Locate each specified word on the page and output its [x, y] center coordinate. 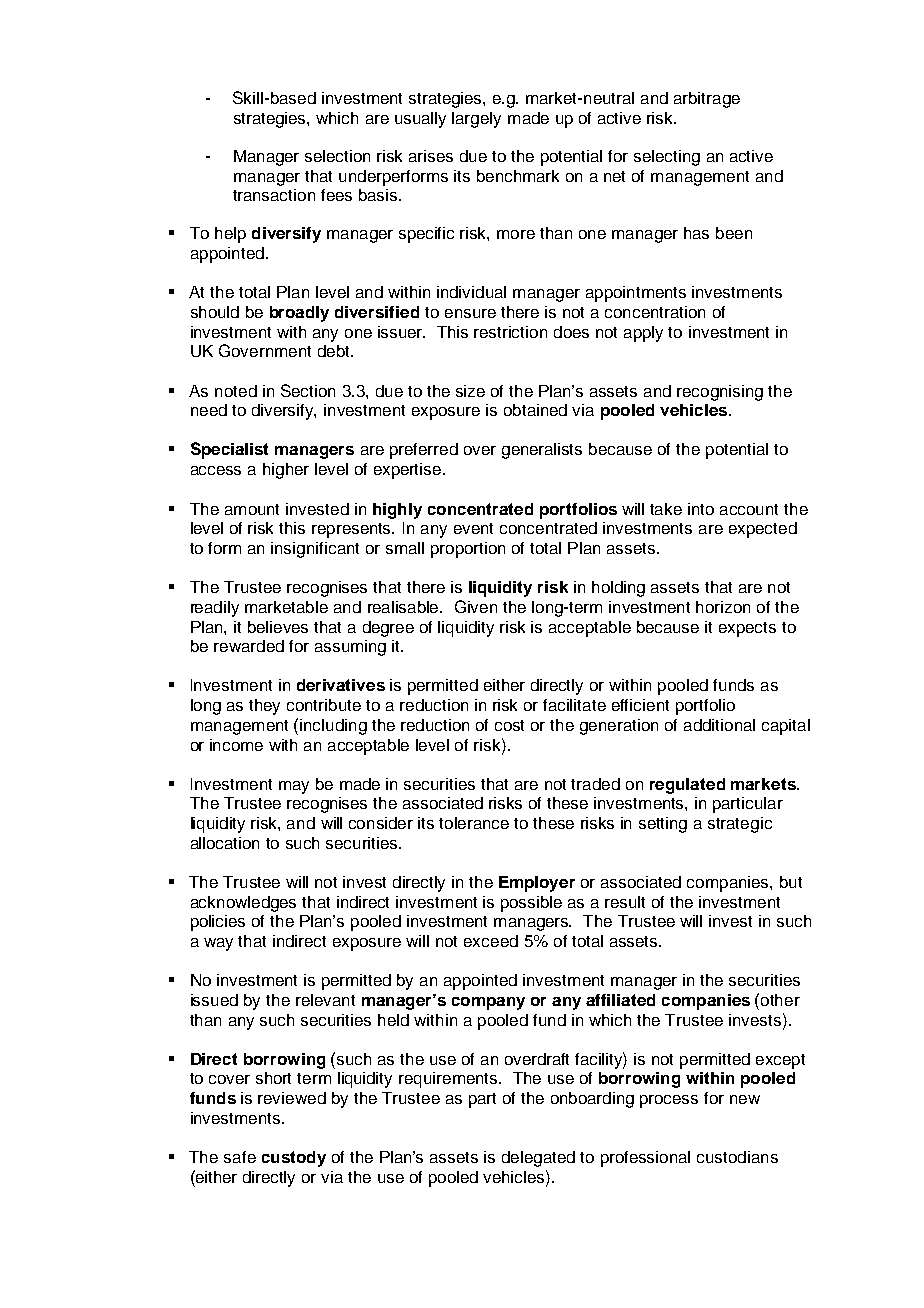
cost [509, 725]
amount [252, 509]
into [701, 509]
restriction [510, 332]
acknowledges [243, 904]
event [473, 528]
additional [719, 725]
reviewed [292, 1098]
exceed [491, 941]
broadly [299, 314]
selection [337, 156]
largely [476, 120]
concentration [655, 312]
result [625, 902]
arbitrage [707, 100]
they [264, 707]
